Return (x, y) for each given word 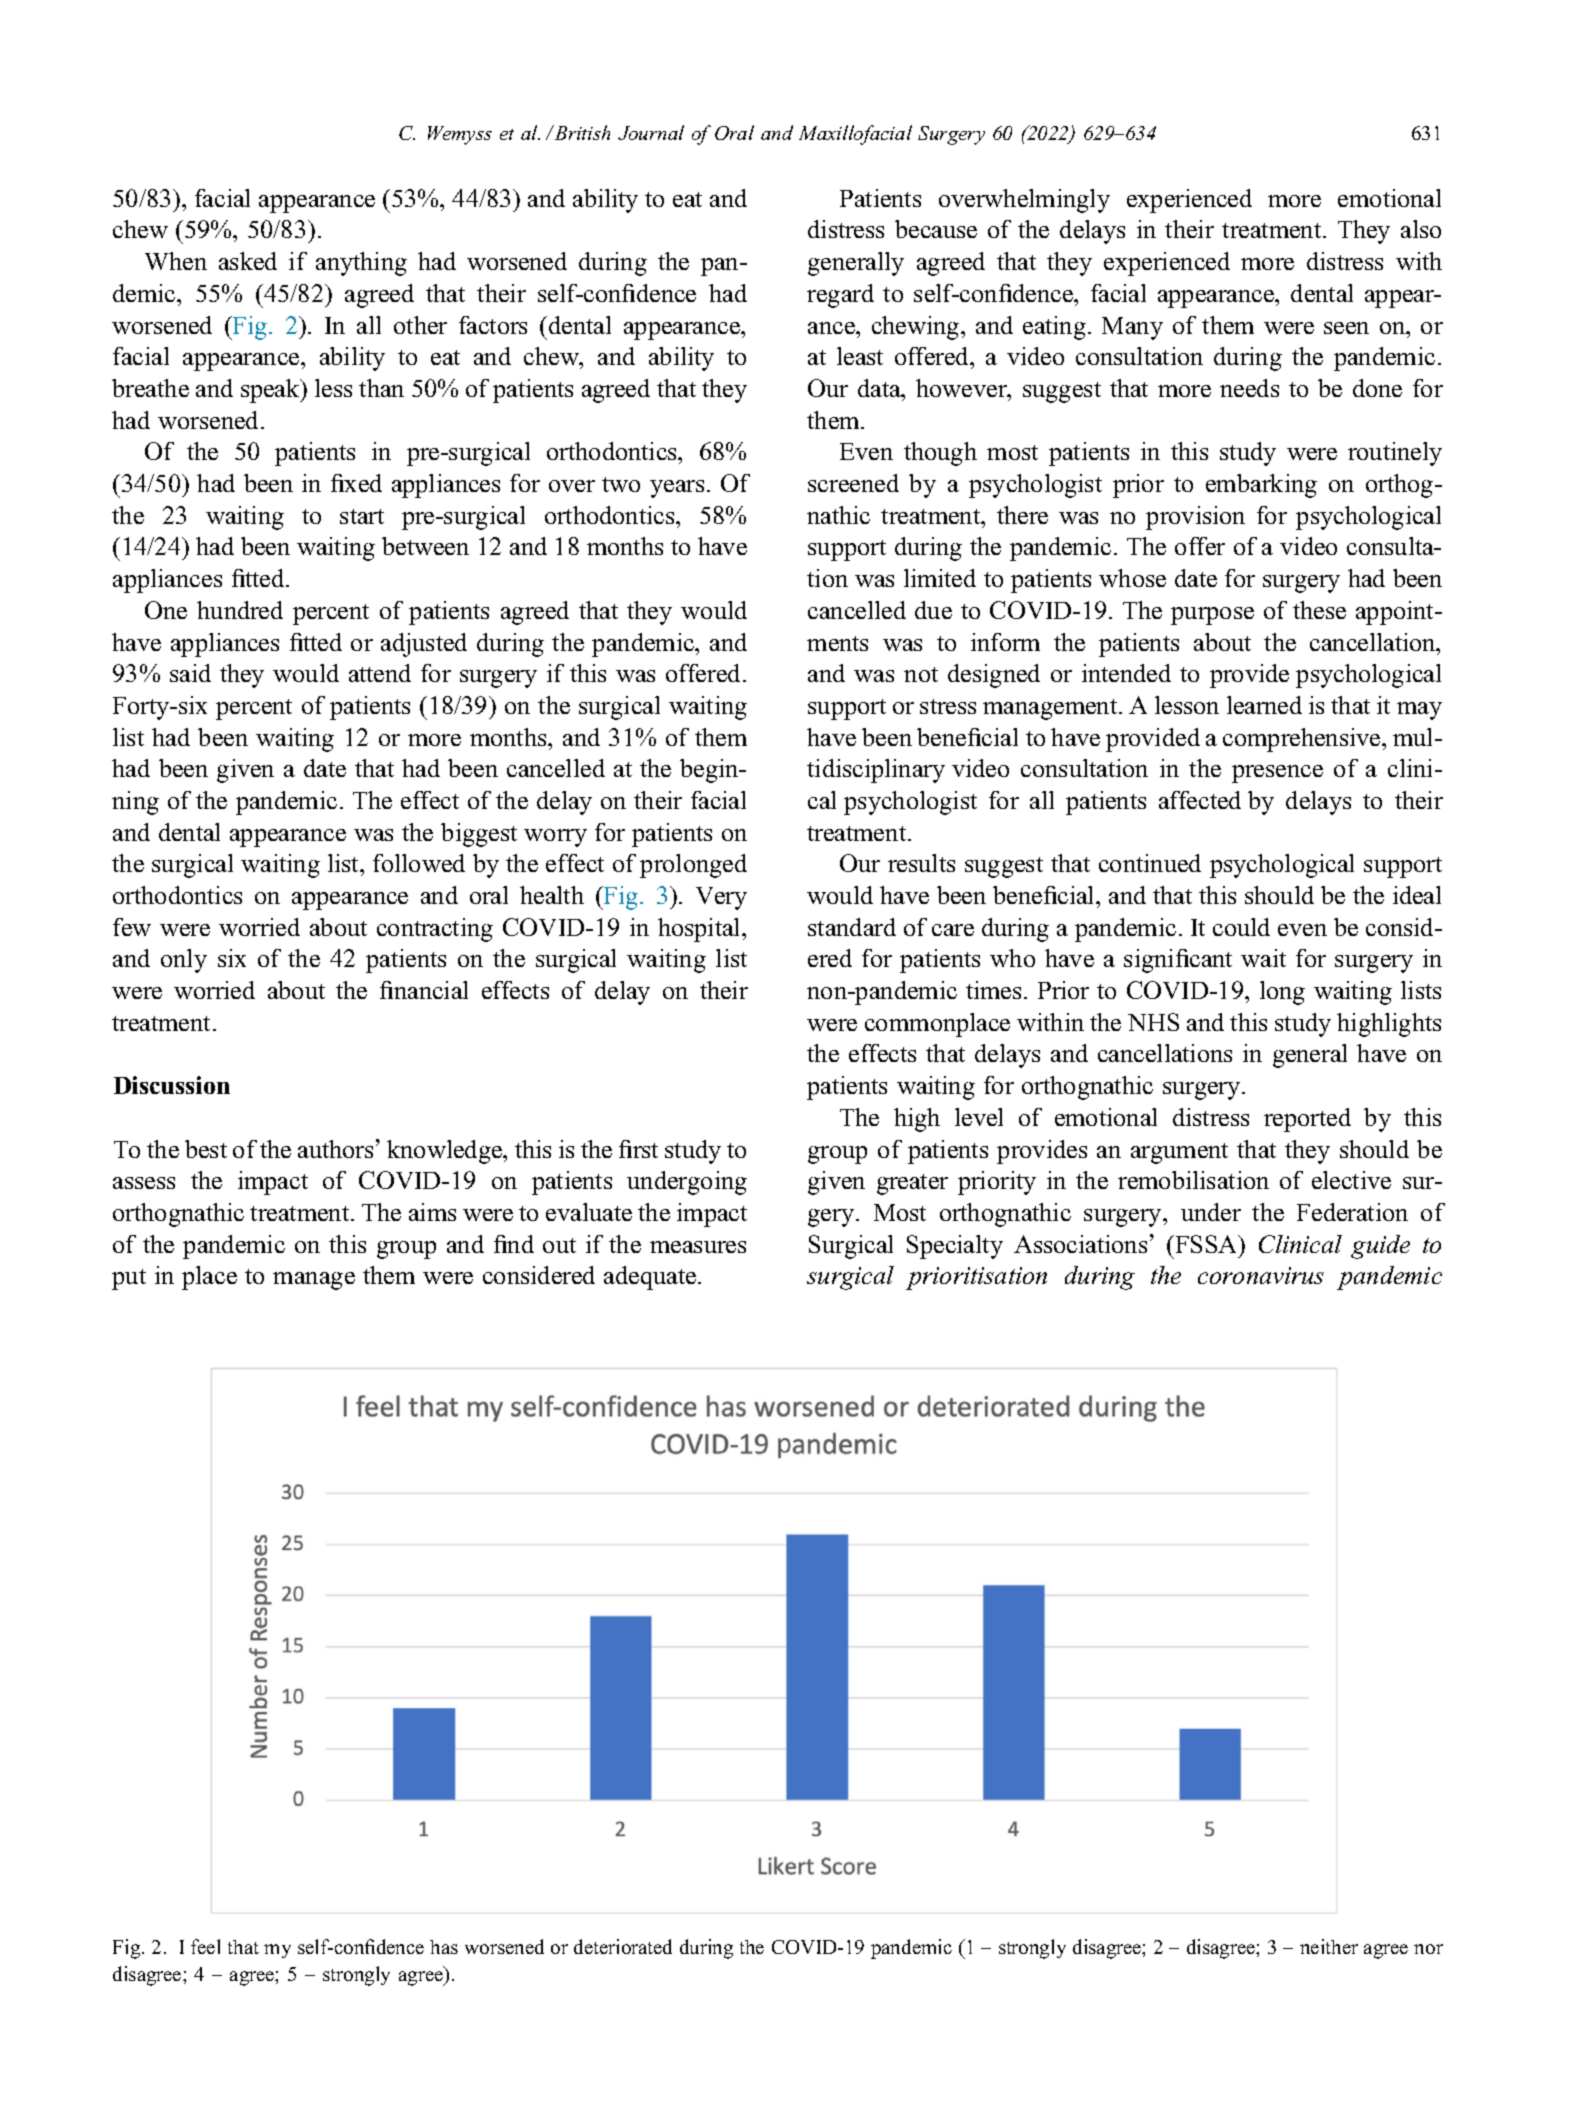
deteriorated (623, 1946)
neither (1329, 1946)
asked (248, 261)
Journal (651, 132)
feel (205, 1946)
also (1421, 229)
